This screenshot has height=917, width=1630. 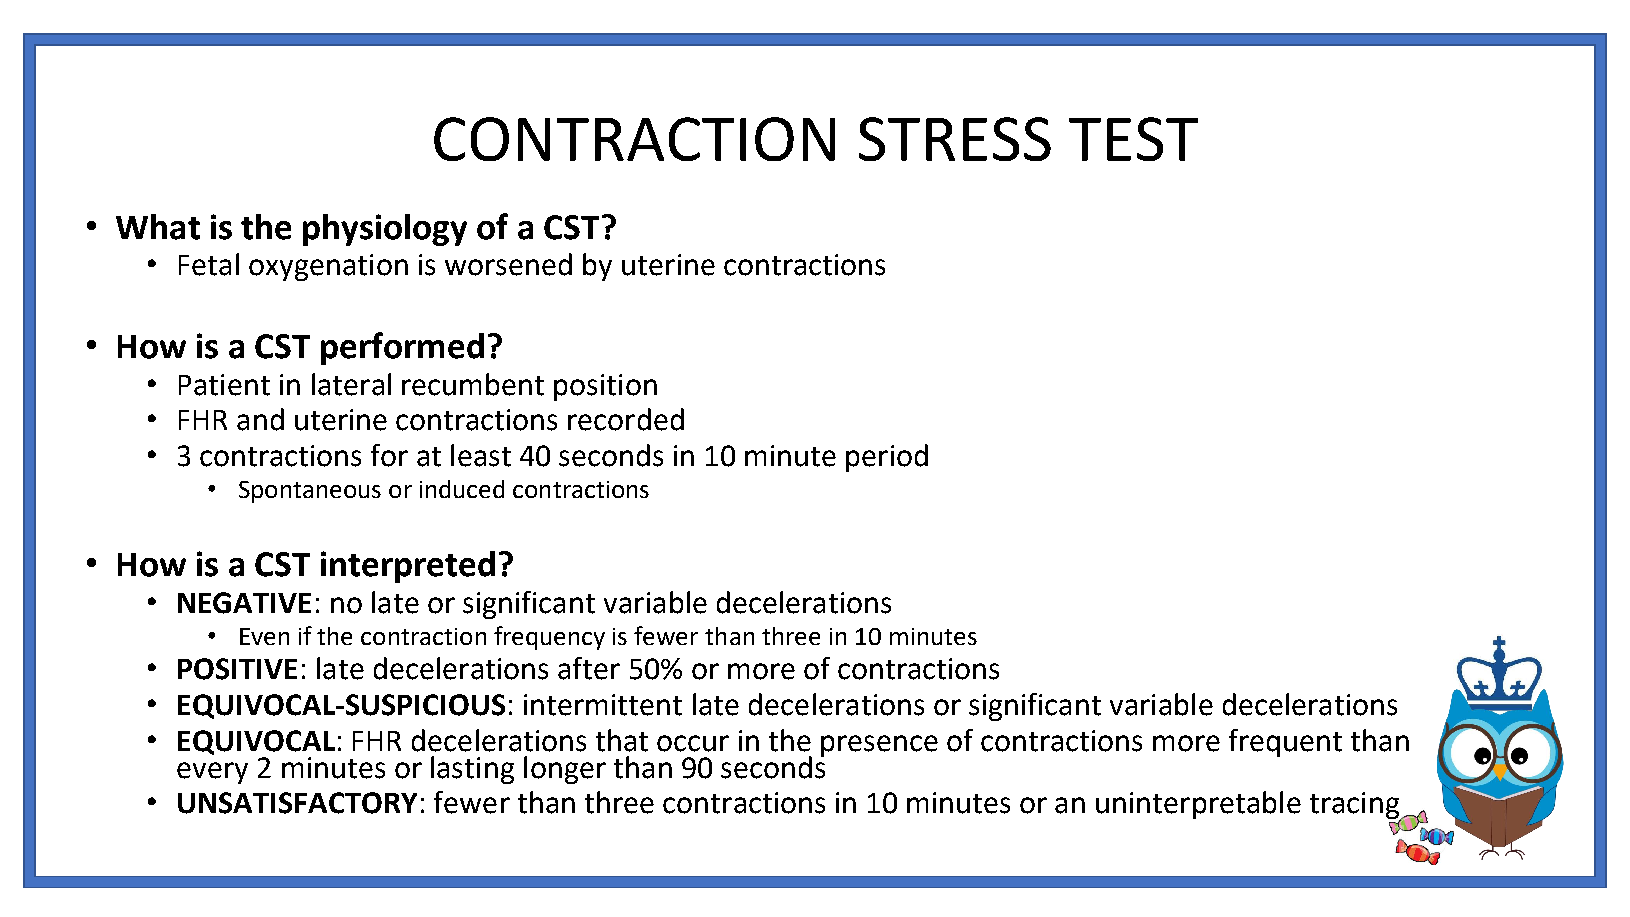 What do you see at coordinates (1285, 743) in the screenshot?
I see `frequent` at bounding box center [1285, 743].
